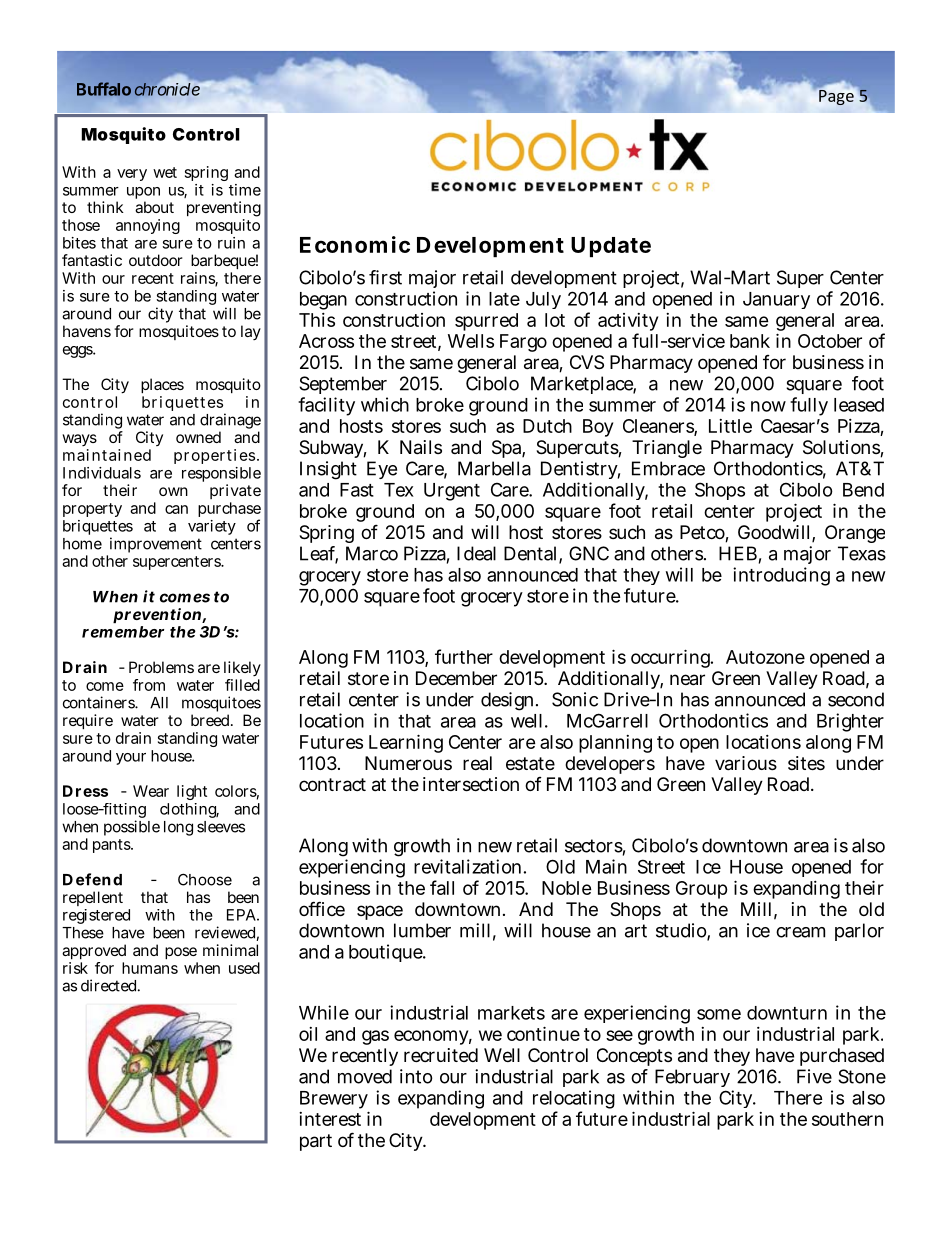  I want to click on Urgent, so click(452, 492).
